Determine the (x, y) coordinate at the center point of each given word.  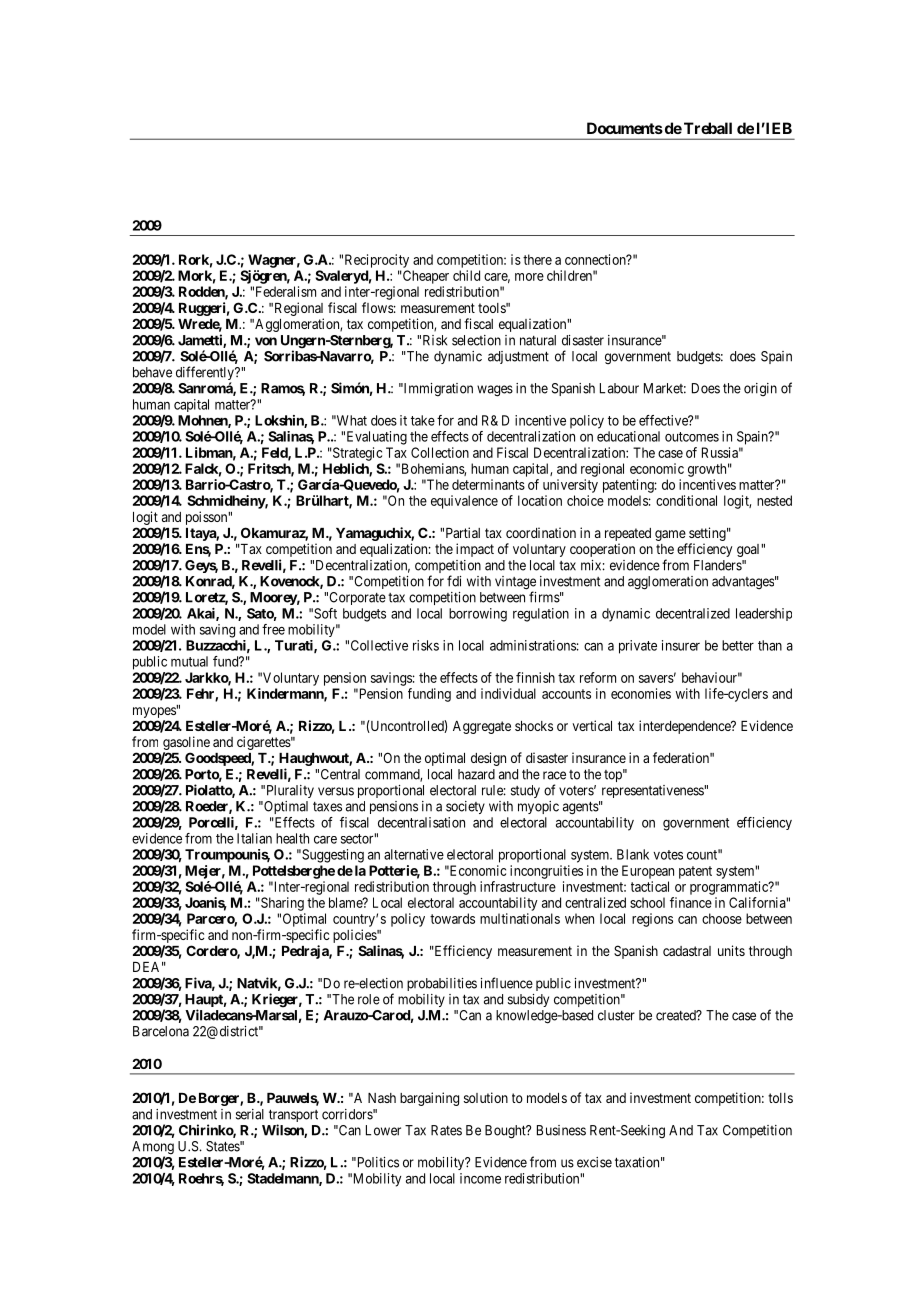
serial (250, 1114)
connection (596, 259)
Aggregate (482, 727)
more (529, 277)
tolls (780, 1098)
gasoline (186, 744)
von (266, 341)
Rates (446, 1130)
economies (641, 693)
